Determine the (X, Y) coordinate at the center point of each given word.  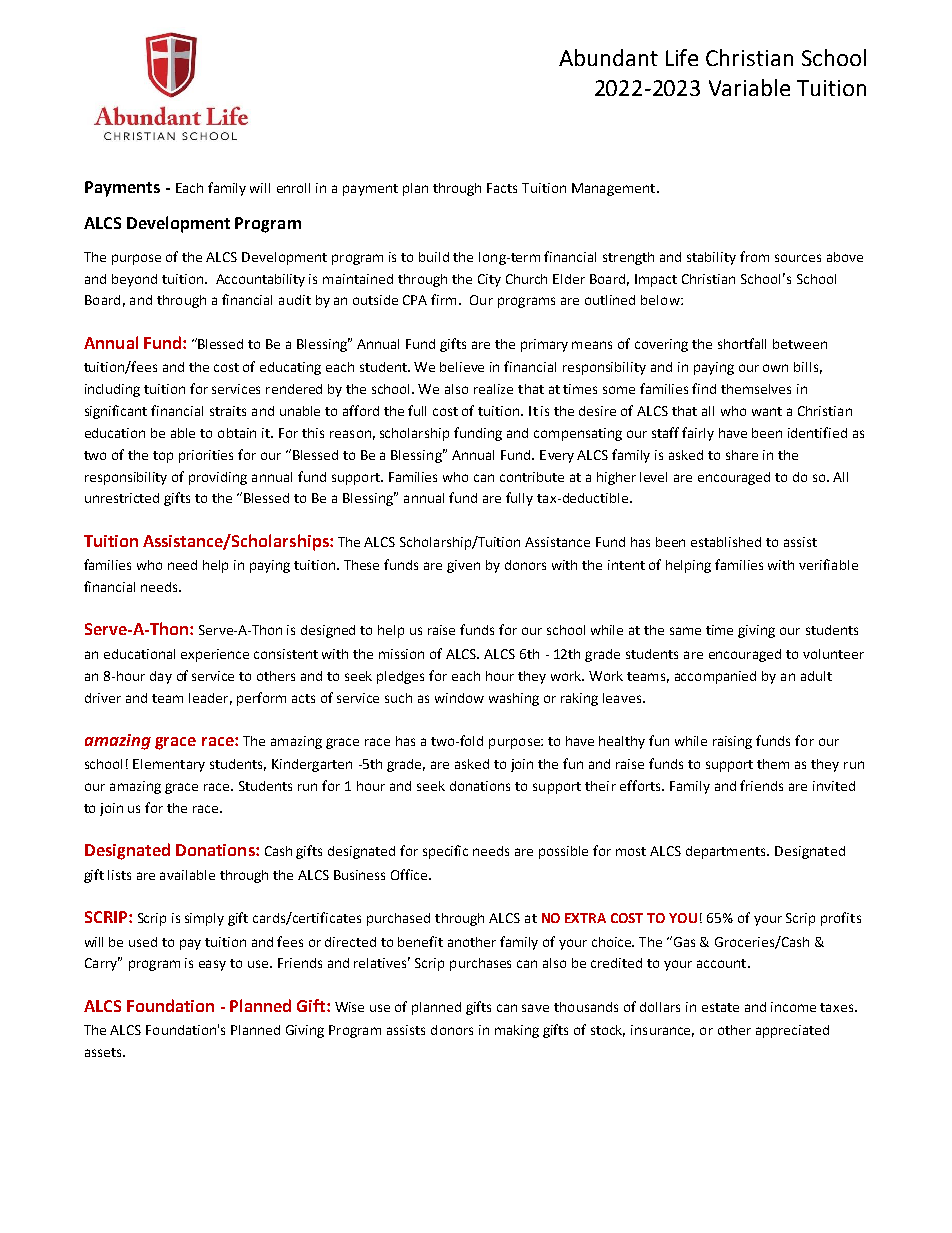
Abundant (608, 57)
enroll (293, 188)
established (726, 542)
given (463, 566)
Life (682, 57)
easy (212, 965)
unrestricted (122, 498)
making (517, 1031)
